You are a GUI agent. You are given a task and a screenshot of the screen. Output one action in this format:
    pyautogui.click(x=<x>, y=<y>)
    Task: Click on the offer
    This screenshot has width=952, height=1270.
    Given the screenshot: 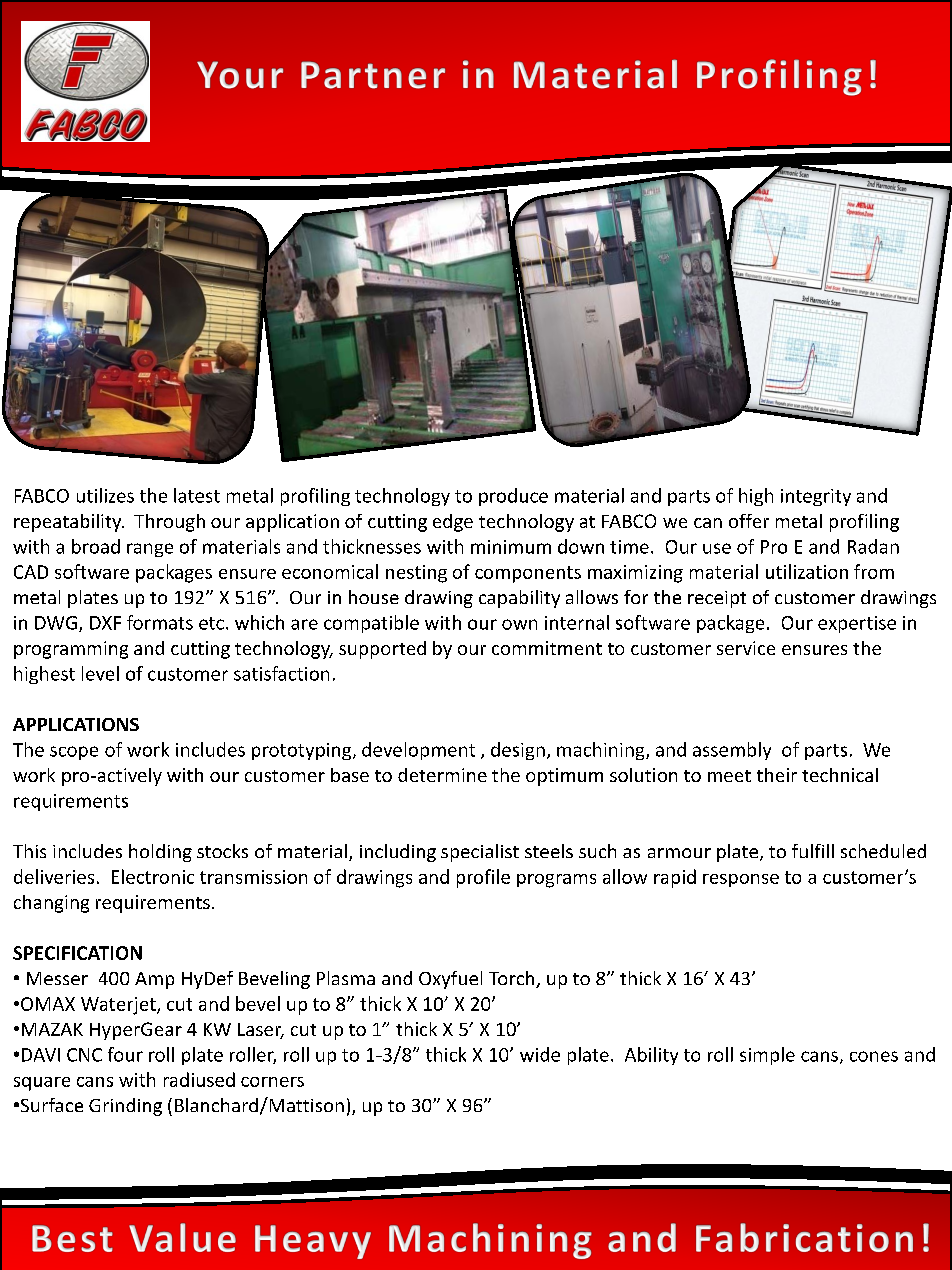 What is the action you would take?
    pyautogui.click(x=749, y=521)
